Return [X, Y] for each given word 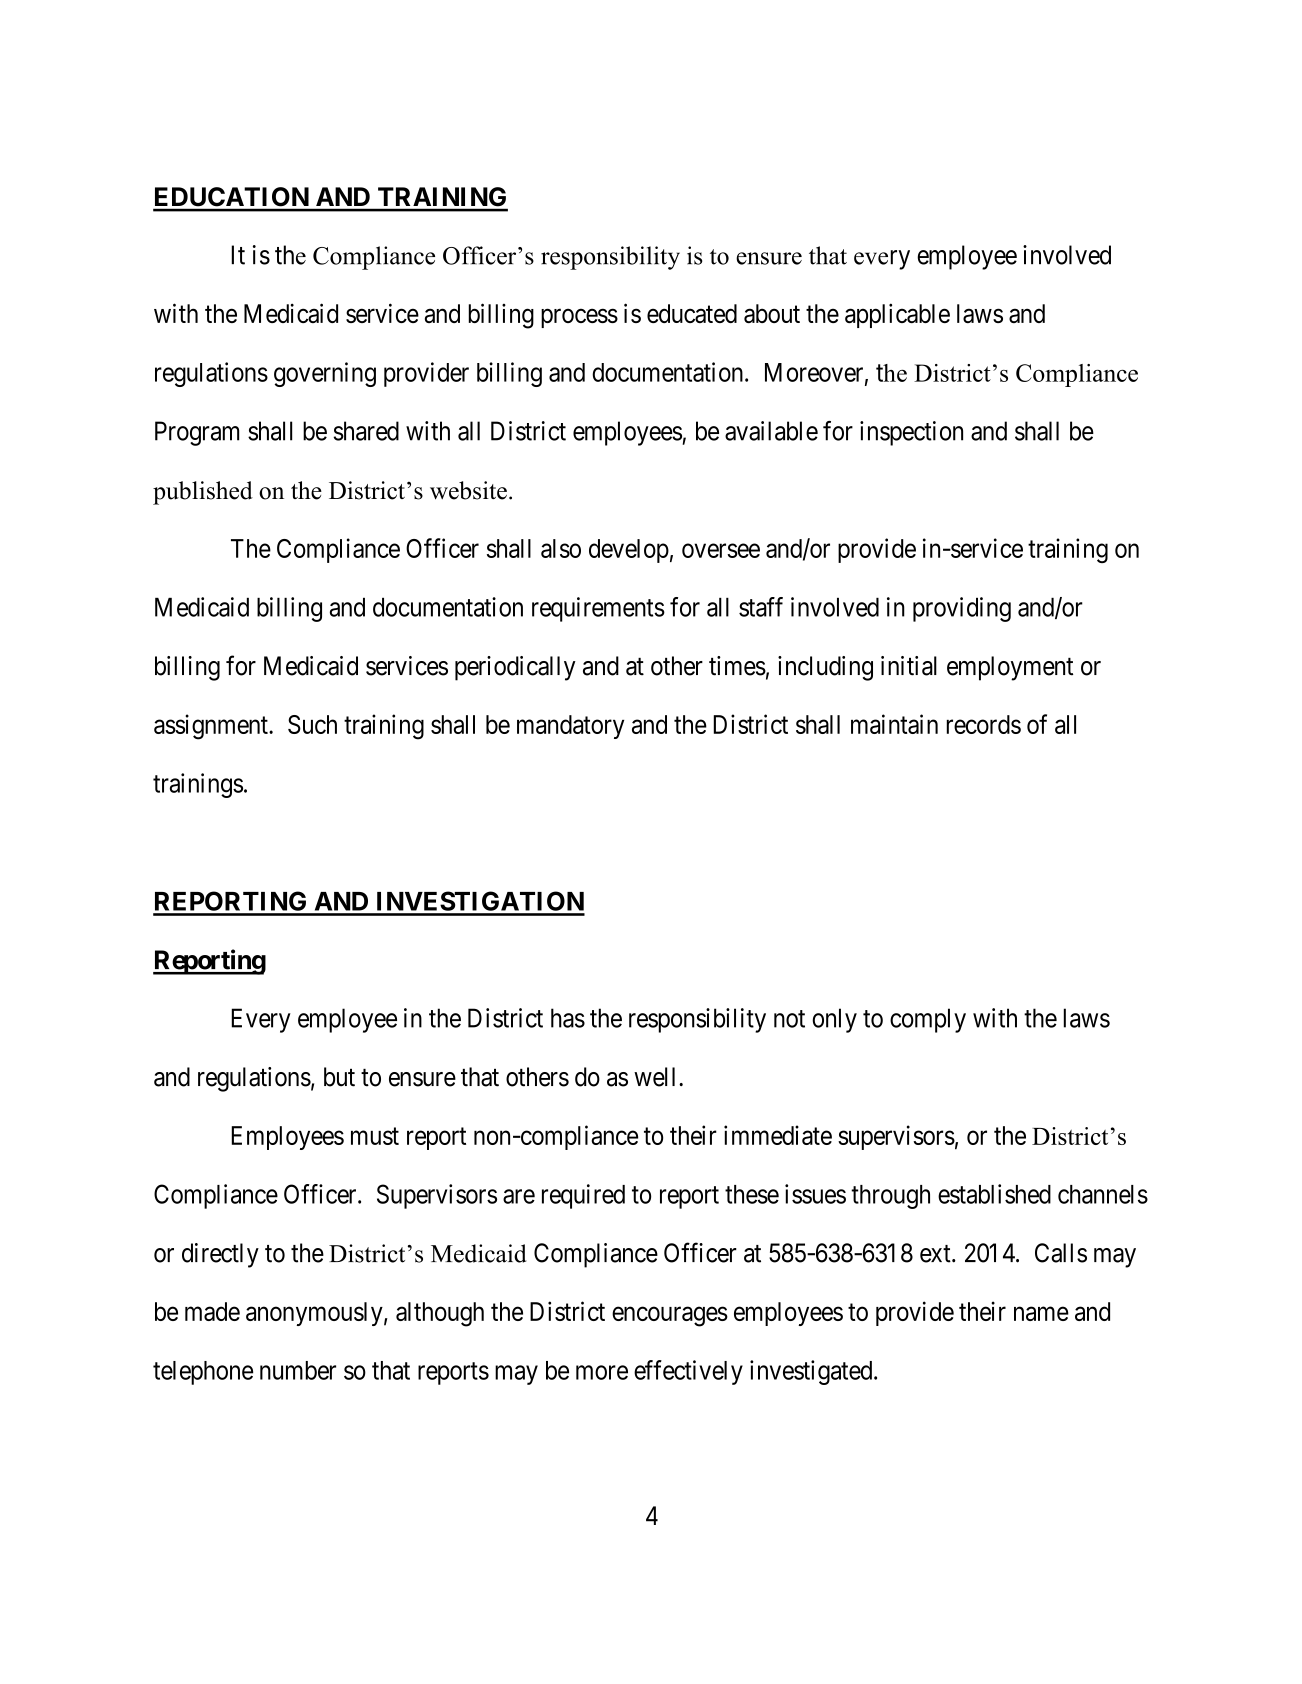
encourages [670, 1317]
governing [325, 374]
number [298, 1370]
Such [312, 724]
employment [1010, 668]
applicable [897, 315]
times [737, 666]
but [339, 1077]
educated [692, 313]
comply [928, 1020]
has [568, 1018]
